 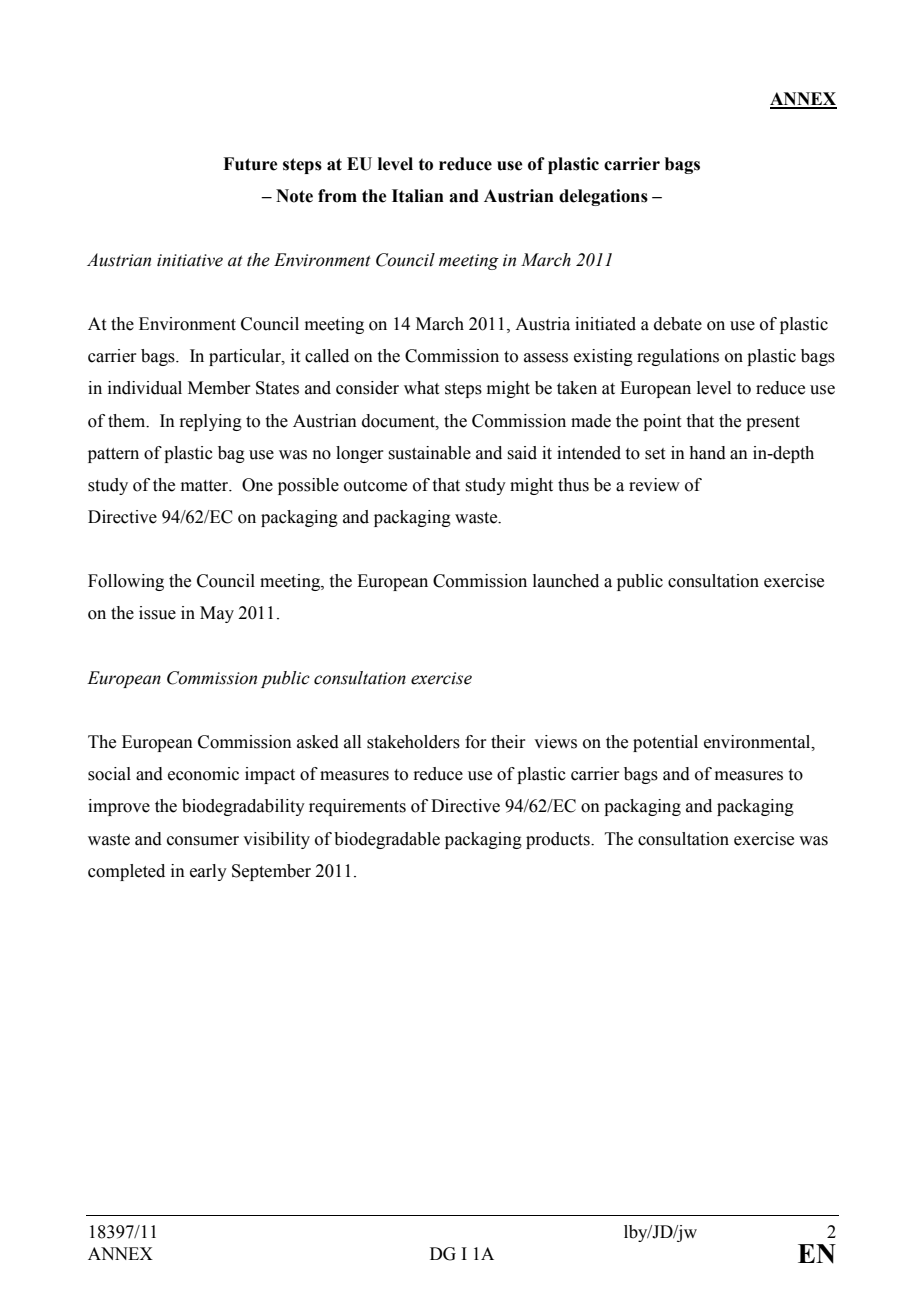 What do you see at coordinates (418, 196) in the image?
I see `Italian` at bounding box center [418, 196].
